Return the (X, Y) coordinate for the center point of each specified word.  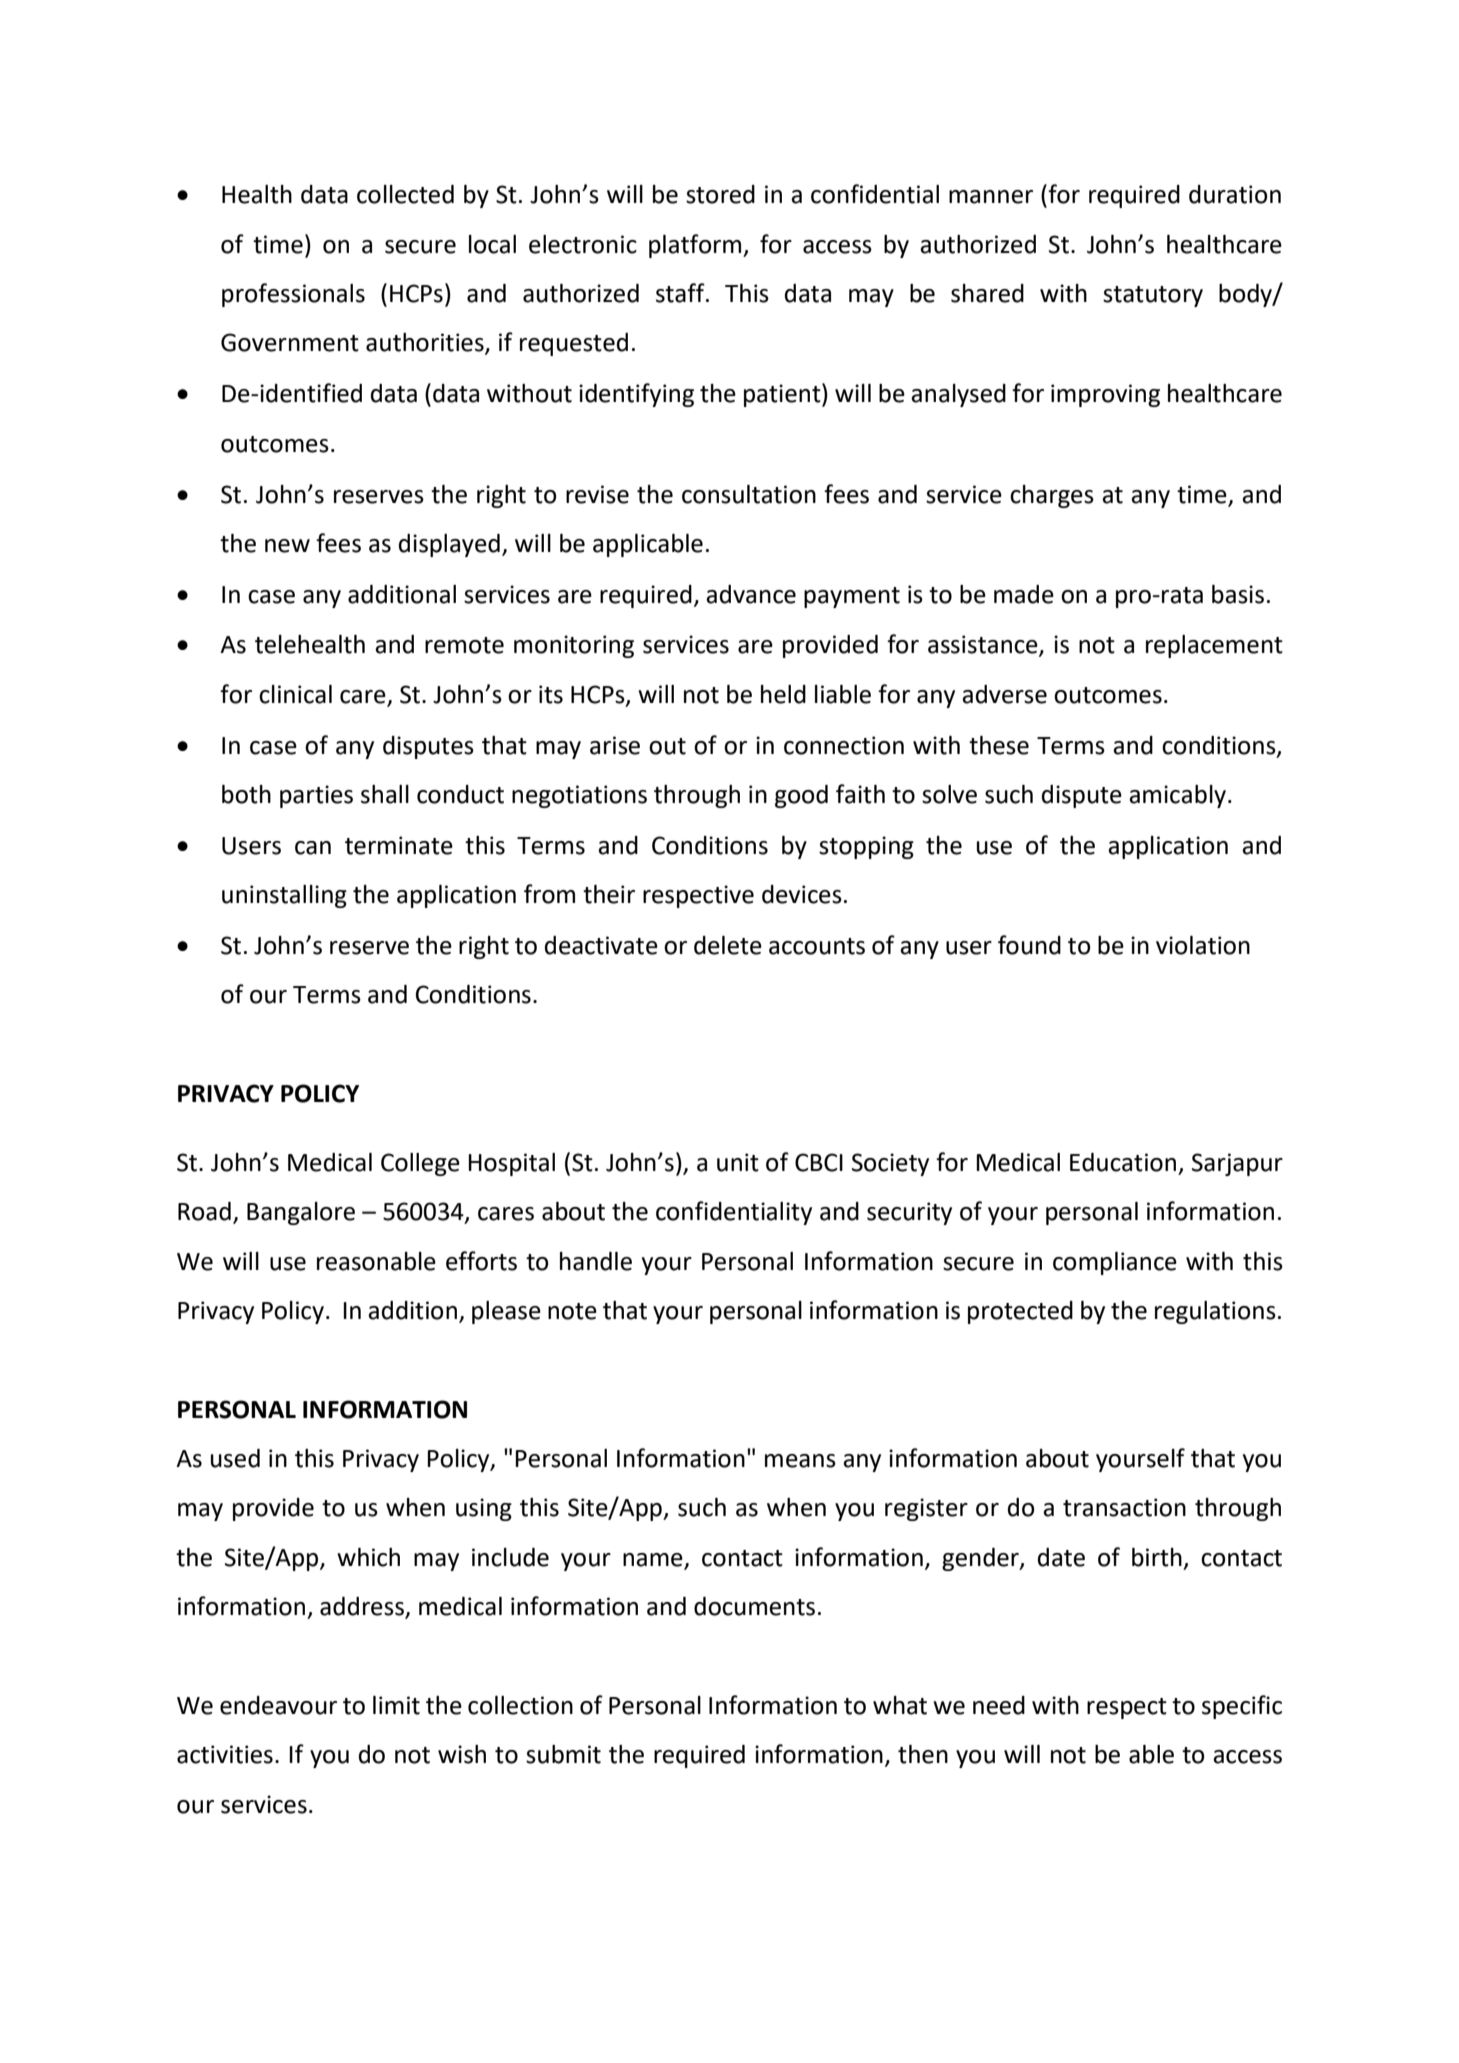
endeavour (278, 1705)
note (572, 1311)
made (1024, 594)
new (287, 546)
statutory (1153, 296)
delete (728, 945)
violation (1203, 945)
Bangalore (301, 1213)
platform (696, 246)
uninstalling (284, 896)
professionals (293, 295)
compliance (1115, 1263)
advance (751, 594)
